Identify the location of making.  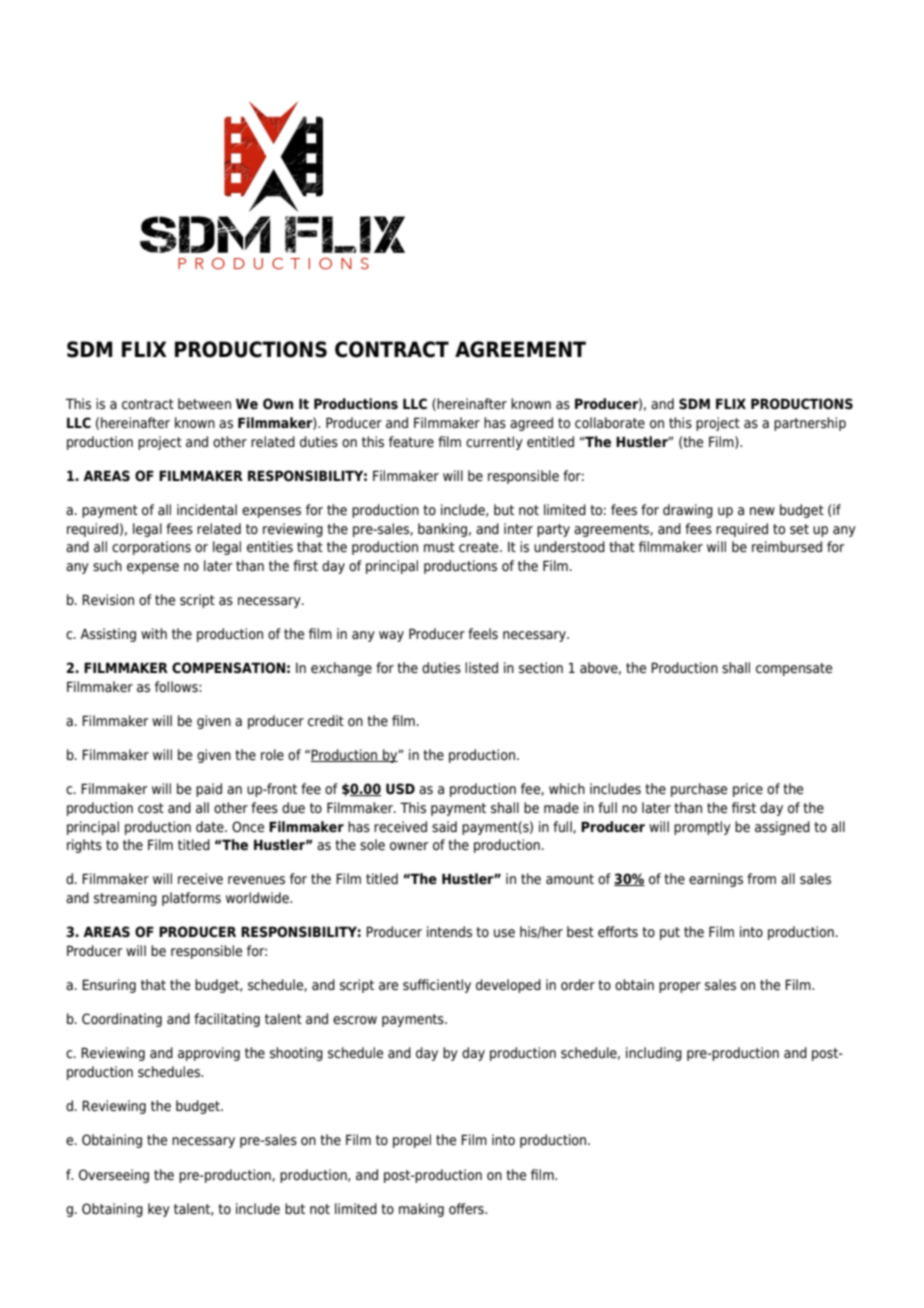
(421, 1210).
